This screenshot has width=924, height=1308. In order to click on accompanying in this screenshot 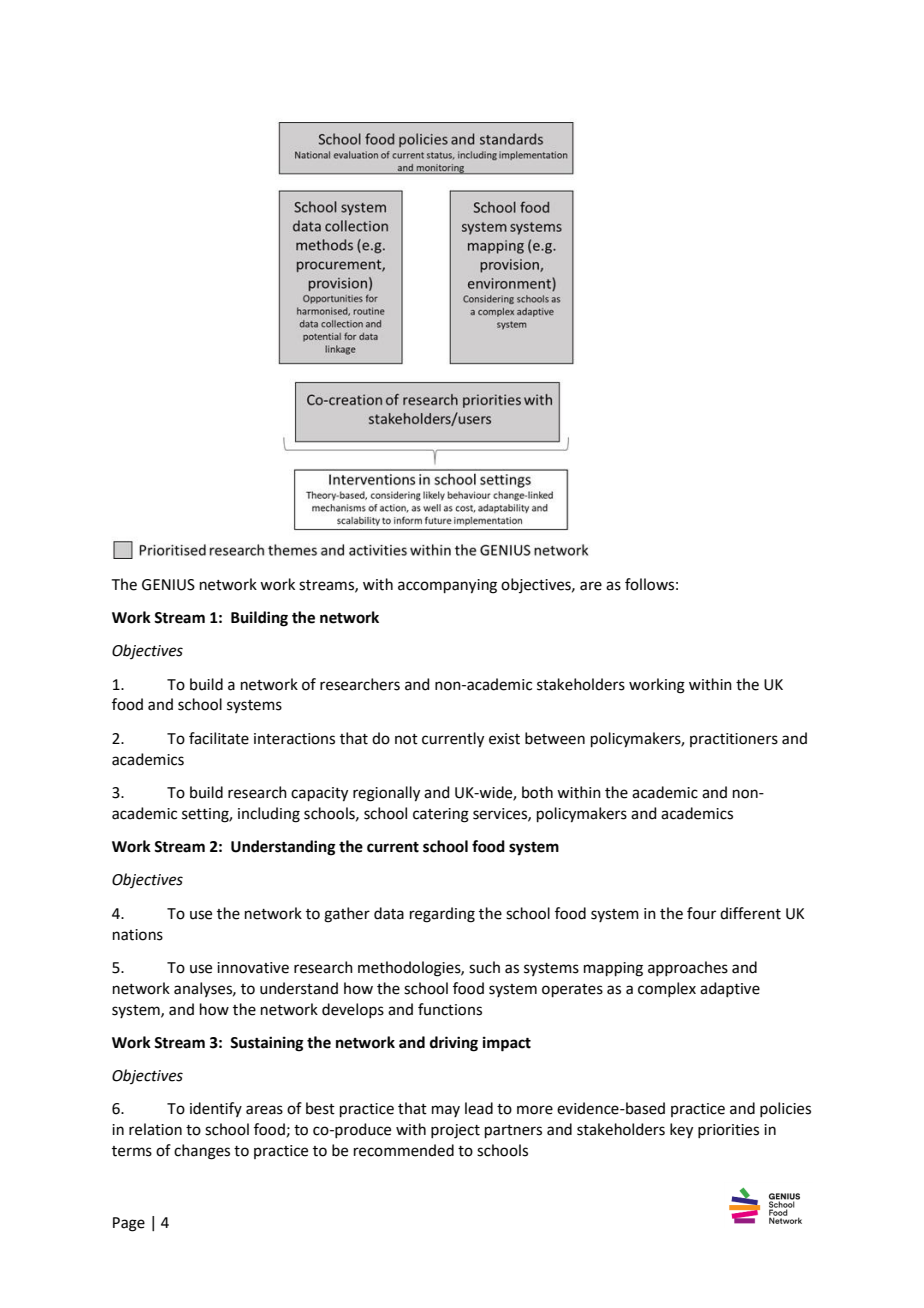, I will do `click(447, 586)`.
